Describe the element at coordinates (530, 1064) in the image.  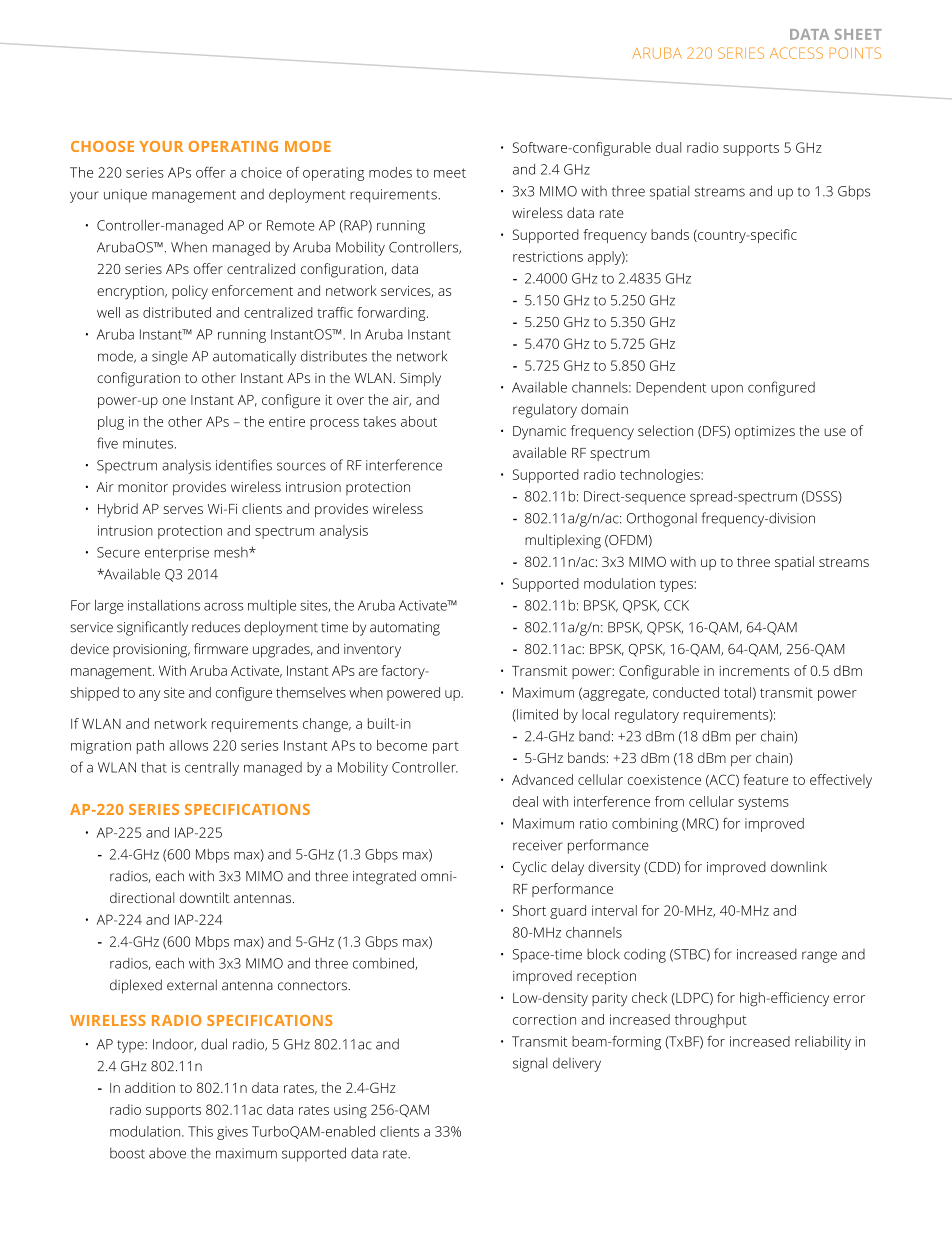
I see `signal` at that location.
